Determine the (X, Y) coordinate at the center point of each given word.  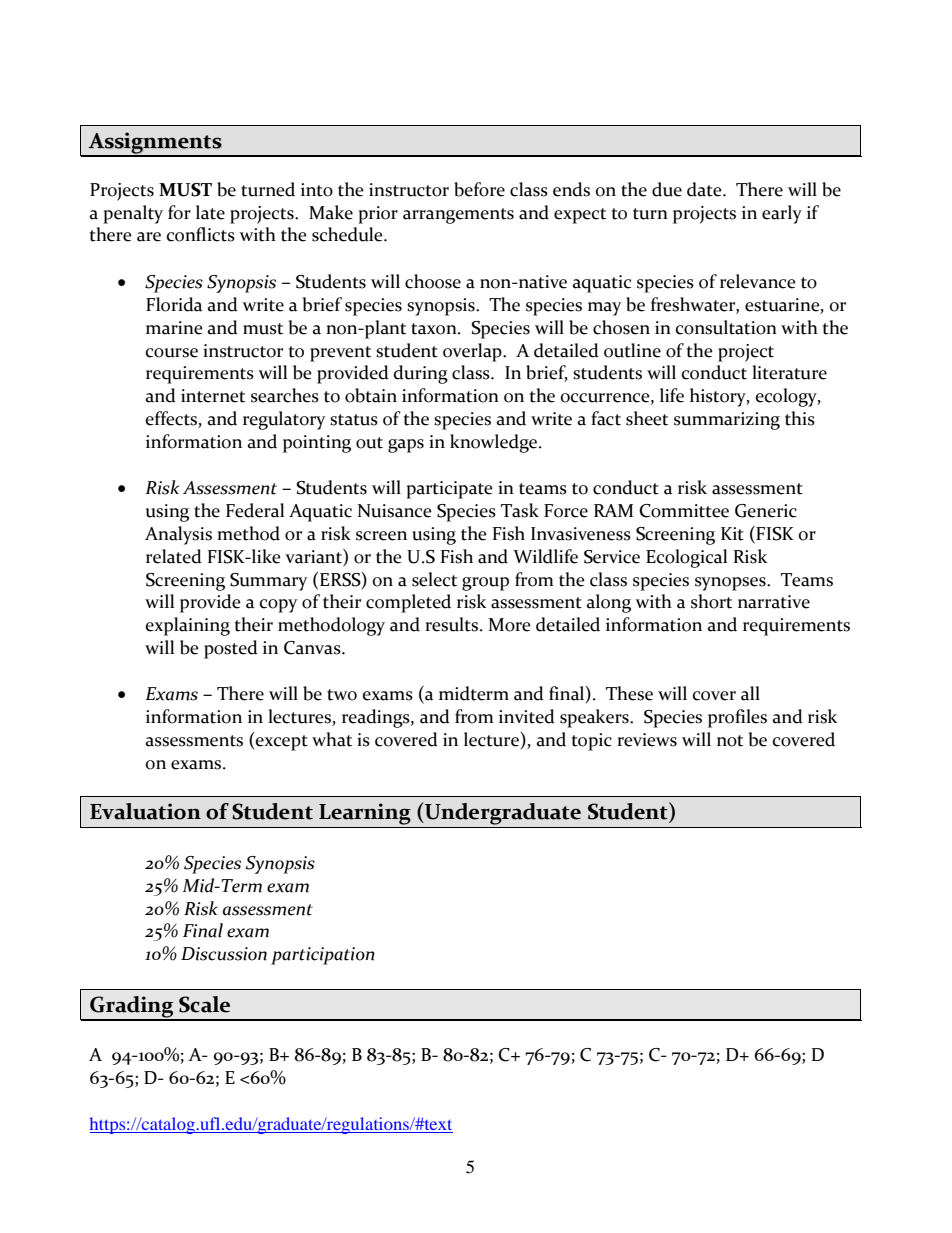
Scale (204, 1004)
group (485, 584)
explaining (188, 626)
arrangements (458, 216)
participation (323, 956)
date (705, 189)
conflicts (201, 234)
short (711, 601)
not (730, 741)
